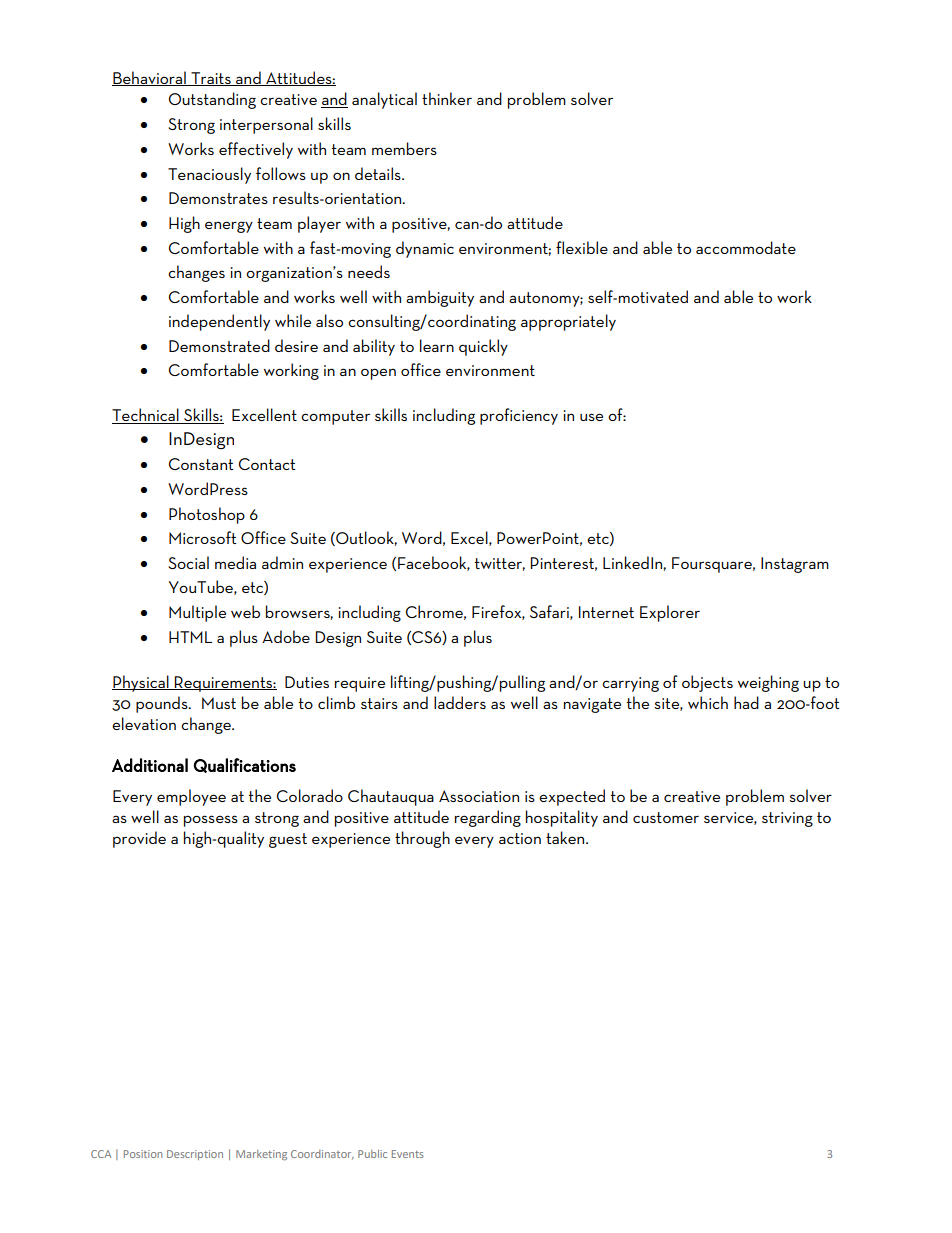  What do you see at coordinates (201, 464) in the document?
I see `Constant` at bounding box center [201, 464].
